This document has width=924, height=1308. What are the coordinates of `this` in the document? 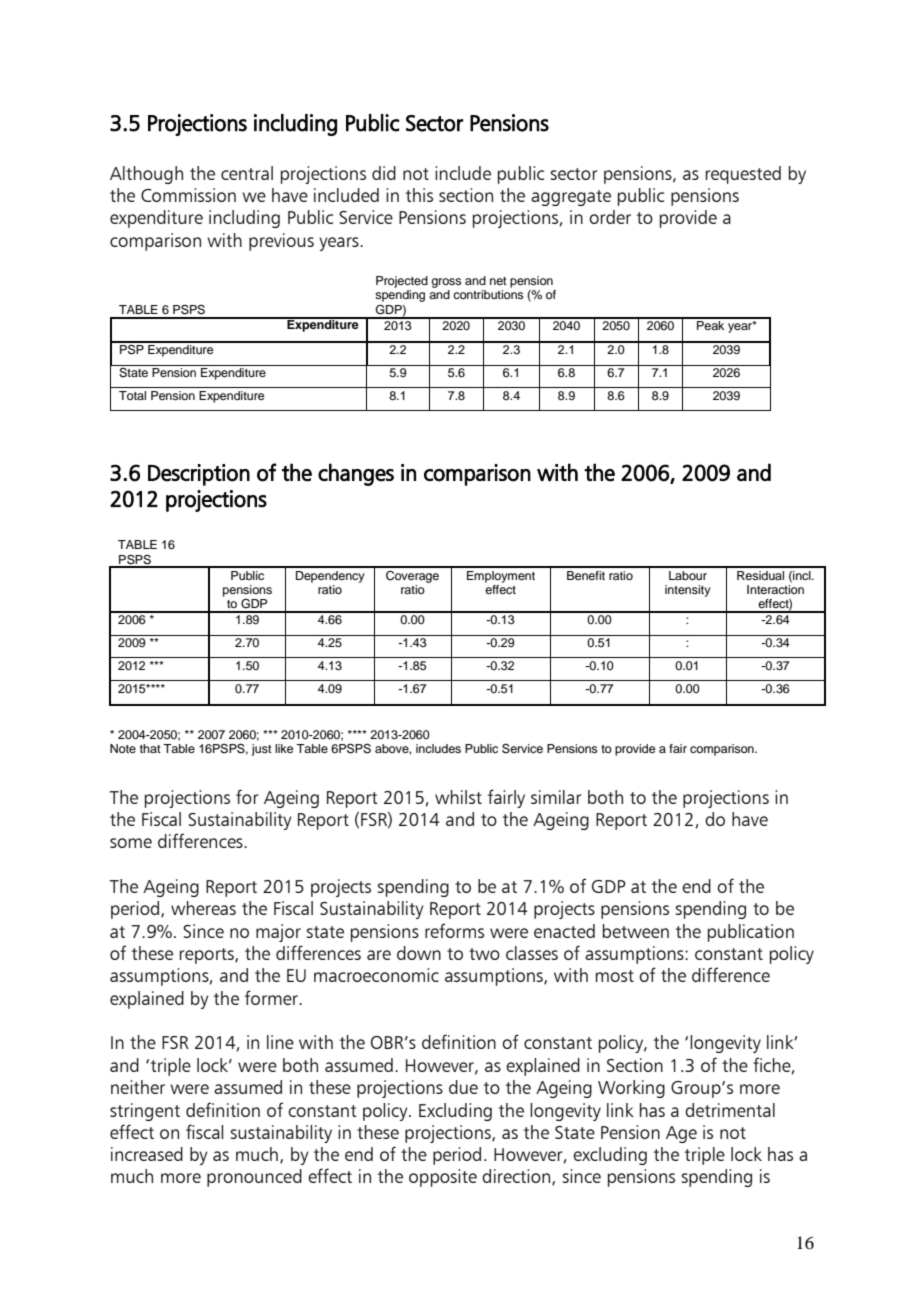 It's located at (419, 195).
